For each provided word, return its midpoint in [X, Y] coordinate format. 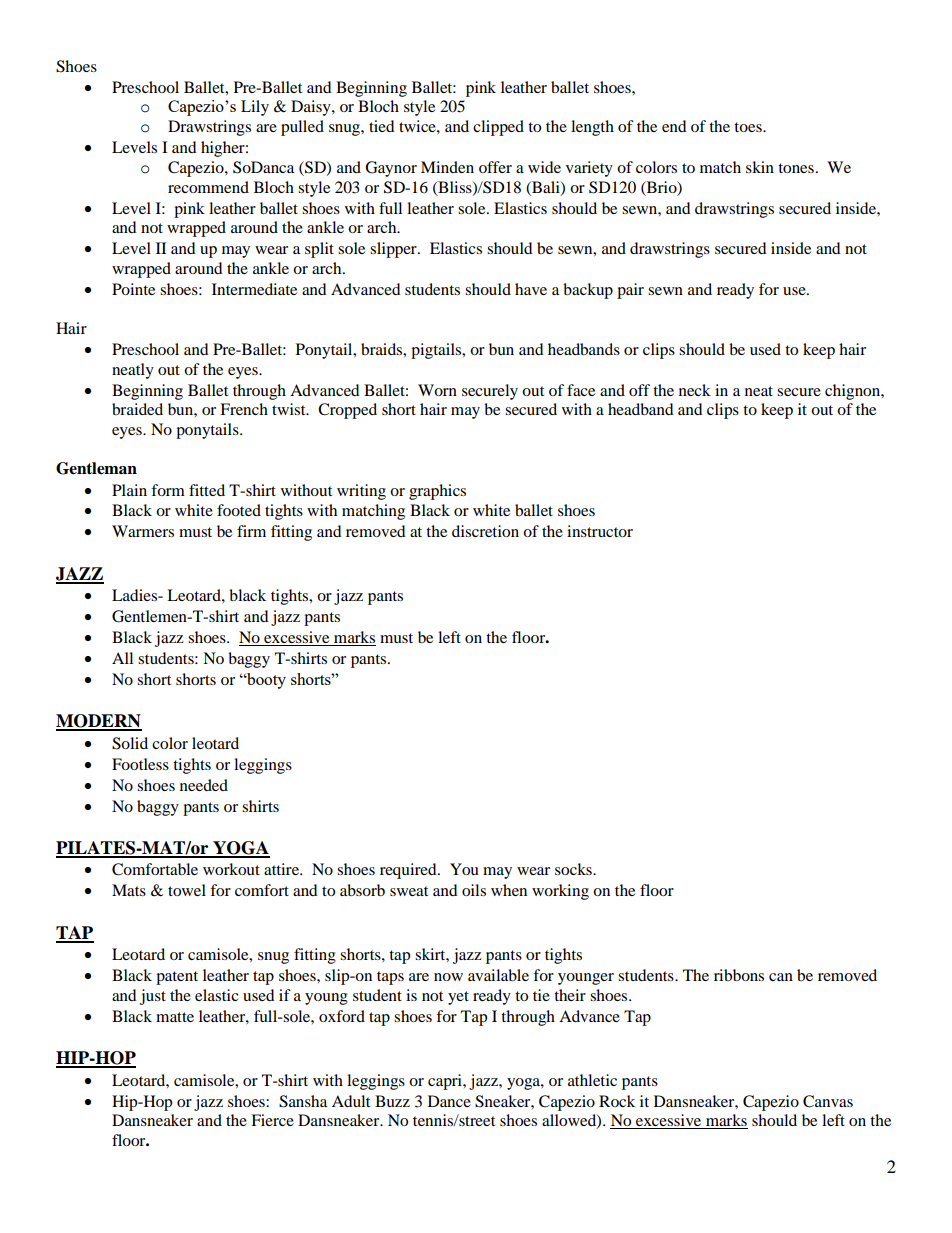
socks [574, 869]
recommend [208, 187]
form [168, 490]
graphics [437, 492]
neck [695, 390]
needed [204, 785]
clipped [498, 128]
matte [175, 1017]
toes [749, 127]
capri [446, 1082]
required [409, 871]
